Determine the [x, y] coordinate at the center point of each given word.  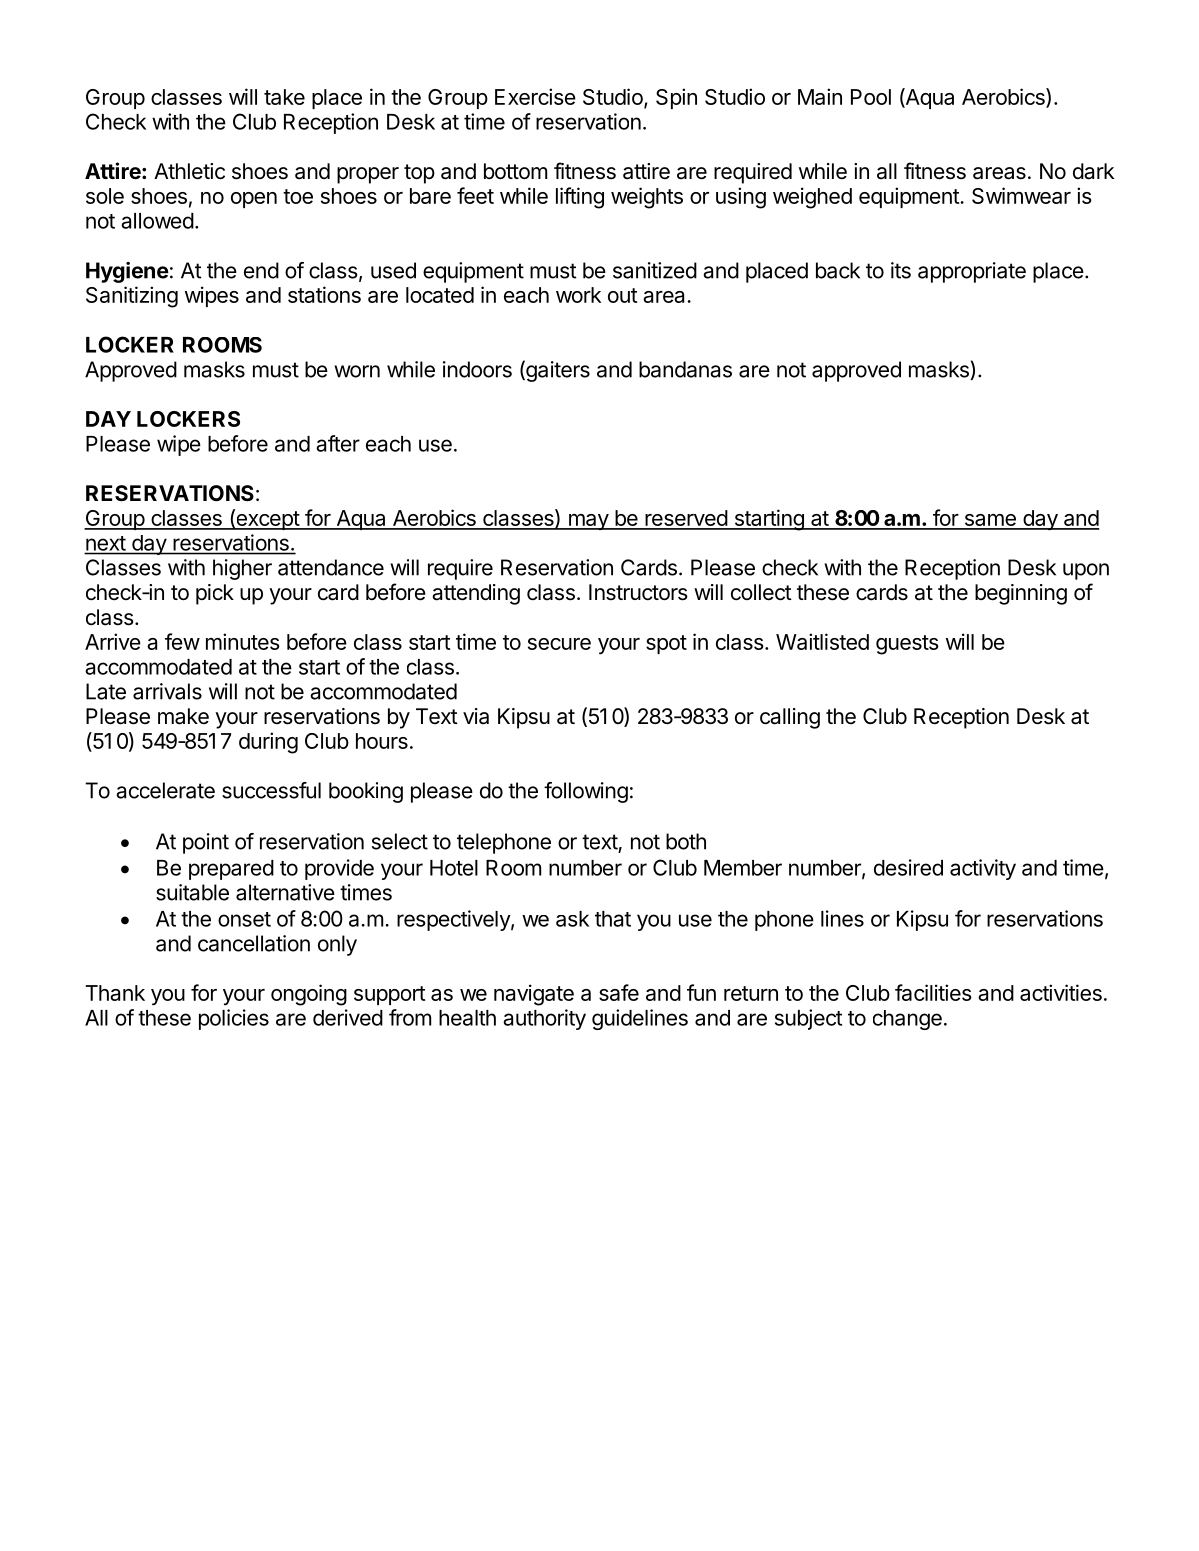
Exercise [535, 96]
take [284, 97]
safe [619, 992]
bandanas [685, 369]
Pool [871, 97]
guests [907, 645]
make [183, 716]
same [990, 521]
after [338, 443]
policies [234, 1019]
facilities [933, 992]
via [476, 716]
